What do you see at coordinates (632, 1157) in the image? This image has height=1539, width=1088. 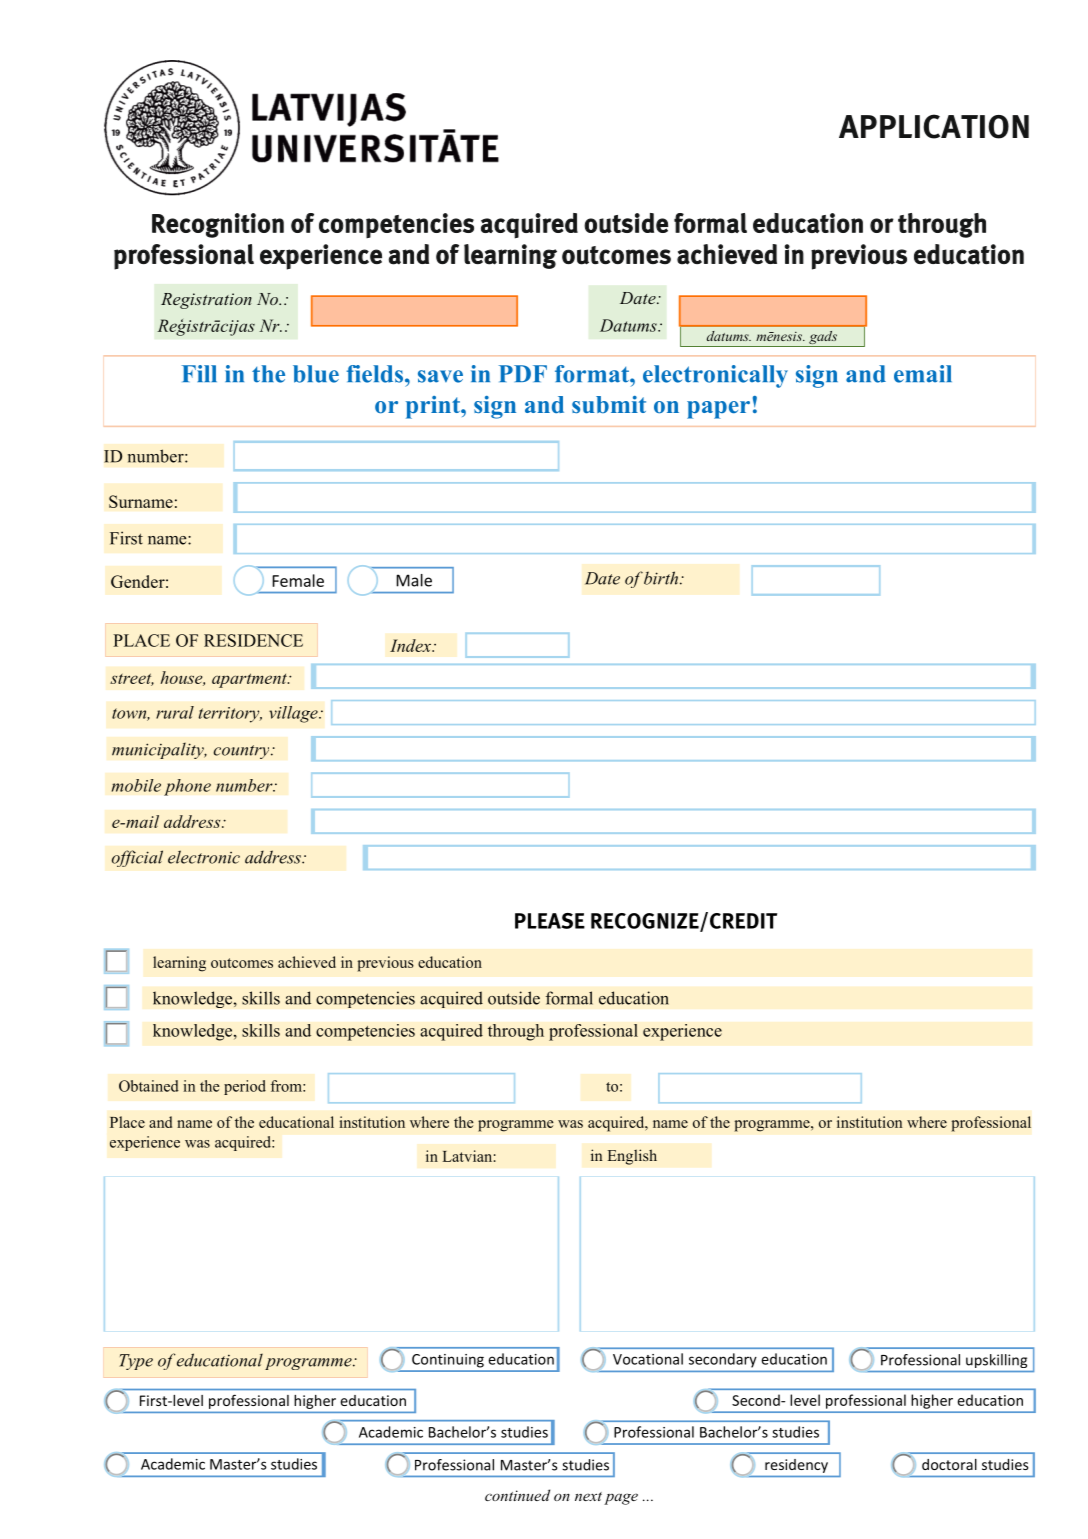 I see `English` at bounding box center [632, 1157].
